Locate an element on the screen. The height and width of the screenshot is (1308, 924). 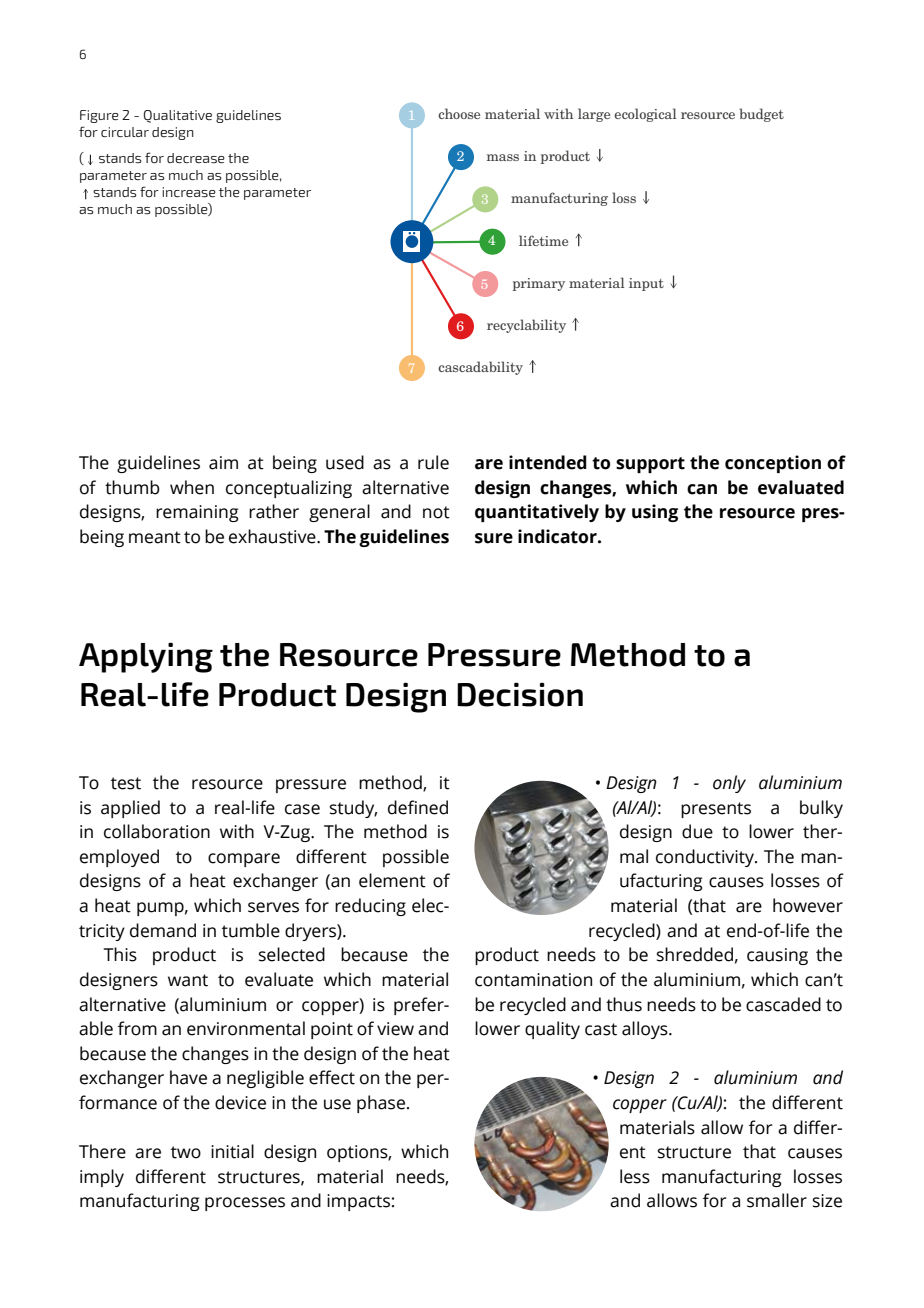
Applying is located at coordinates (146, 657).
